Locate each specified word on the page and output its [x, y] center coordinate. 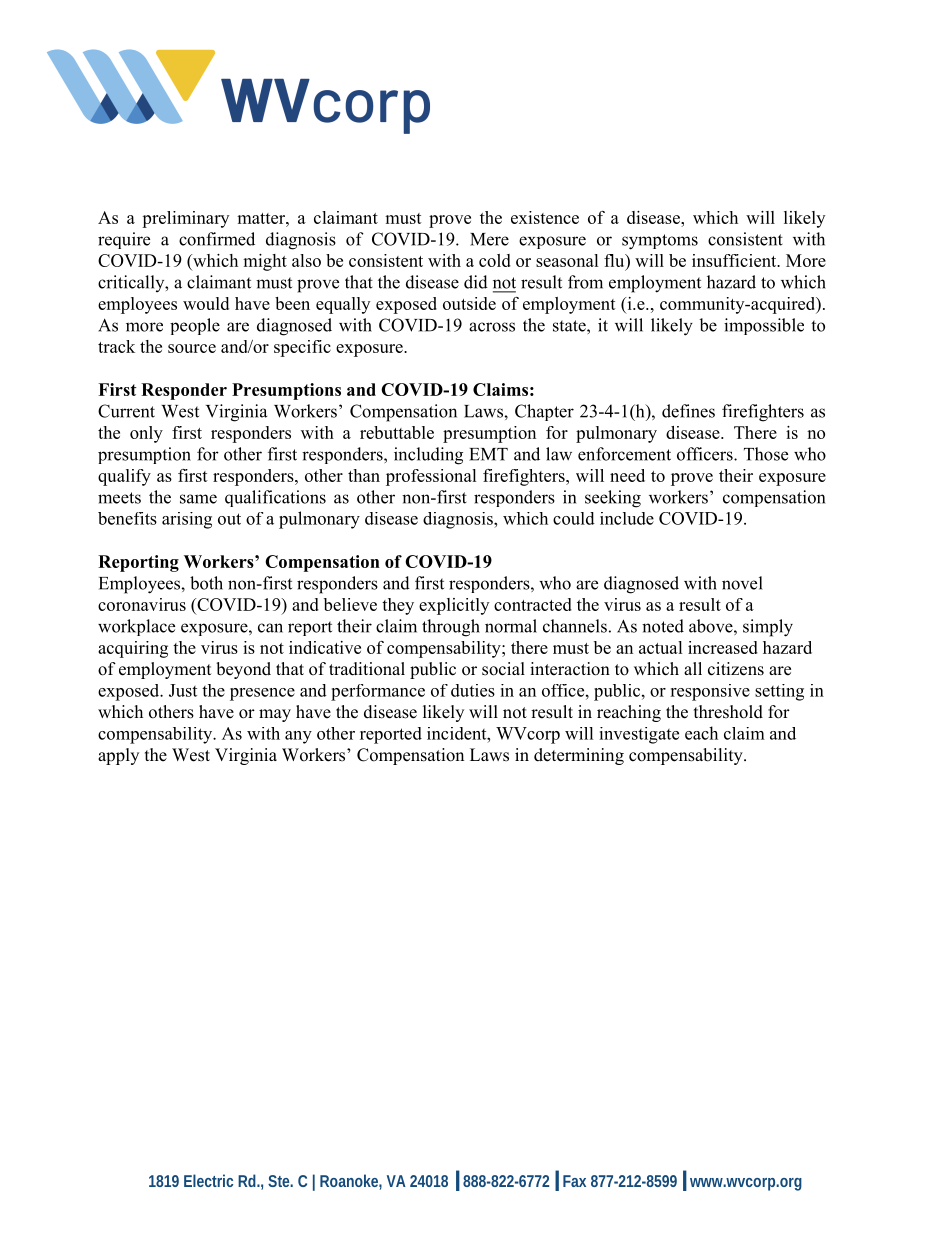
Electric [208, 1180]
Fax [574, 1181]
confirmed [217, 239]
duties [473, 690]
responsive [710, 692]
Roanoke [351, 1182]
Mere [489, 239]
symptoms [660, 242]
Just [183, 690]
